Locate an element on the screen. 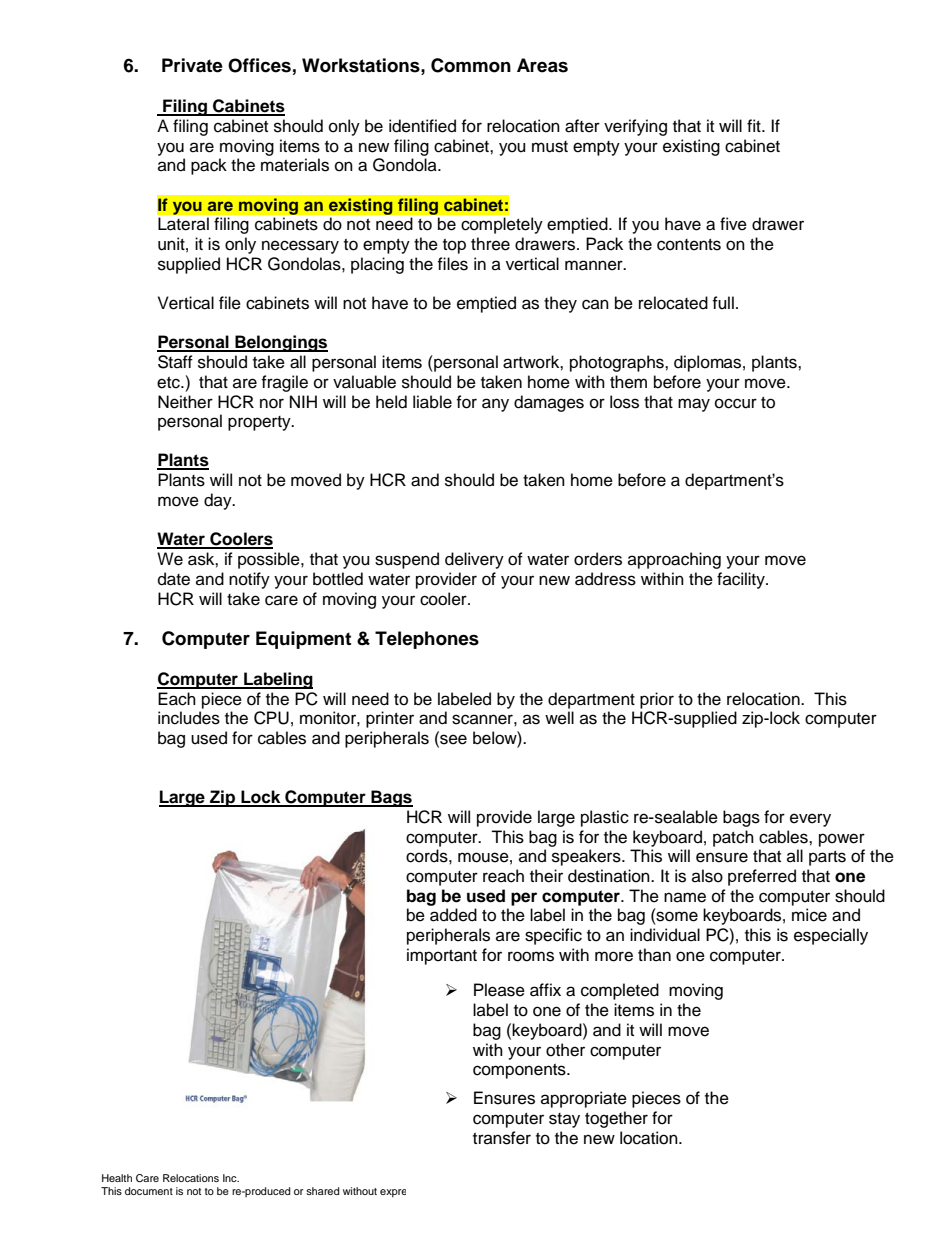  transfer is located at coordinates (502, 1138).
